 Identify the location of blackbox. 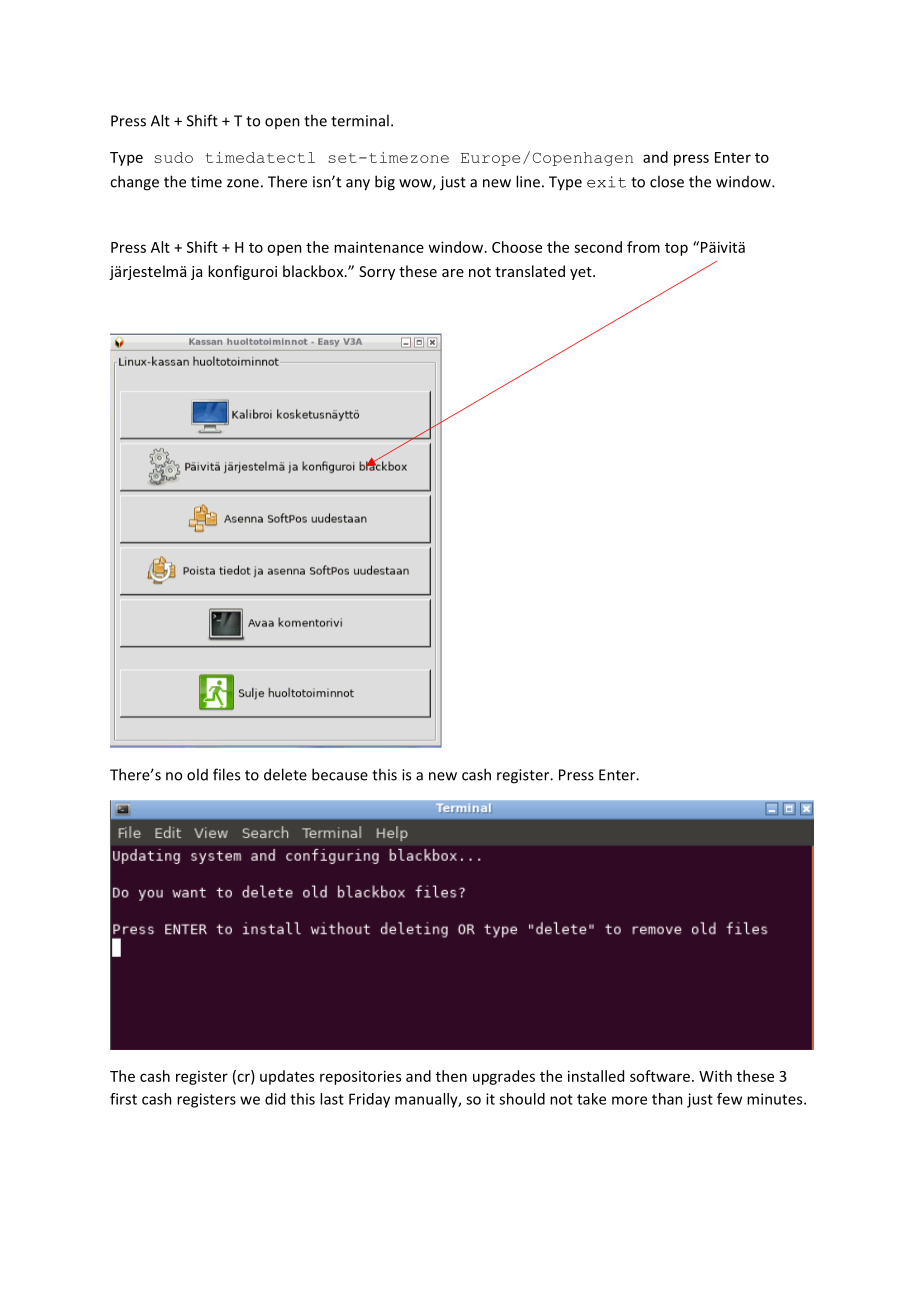
(314, 271).
